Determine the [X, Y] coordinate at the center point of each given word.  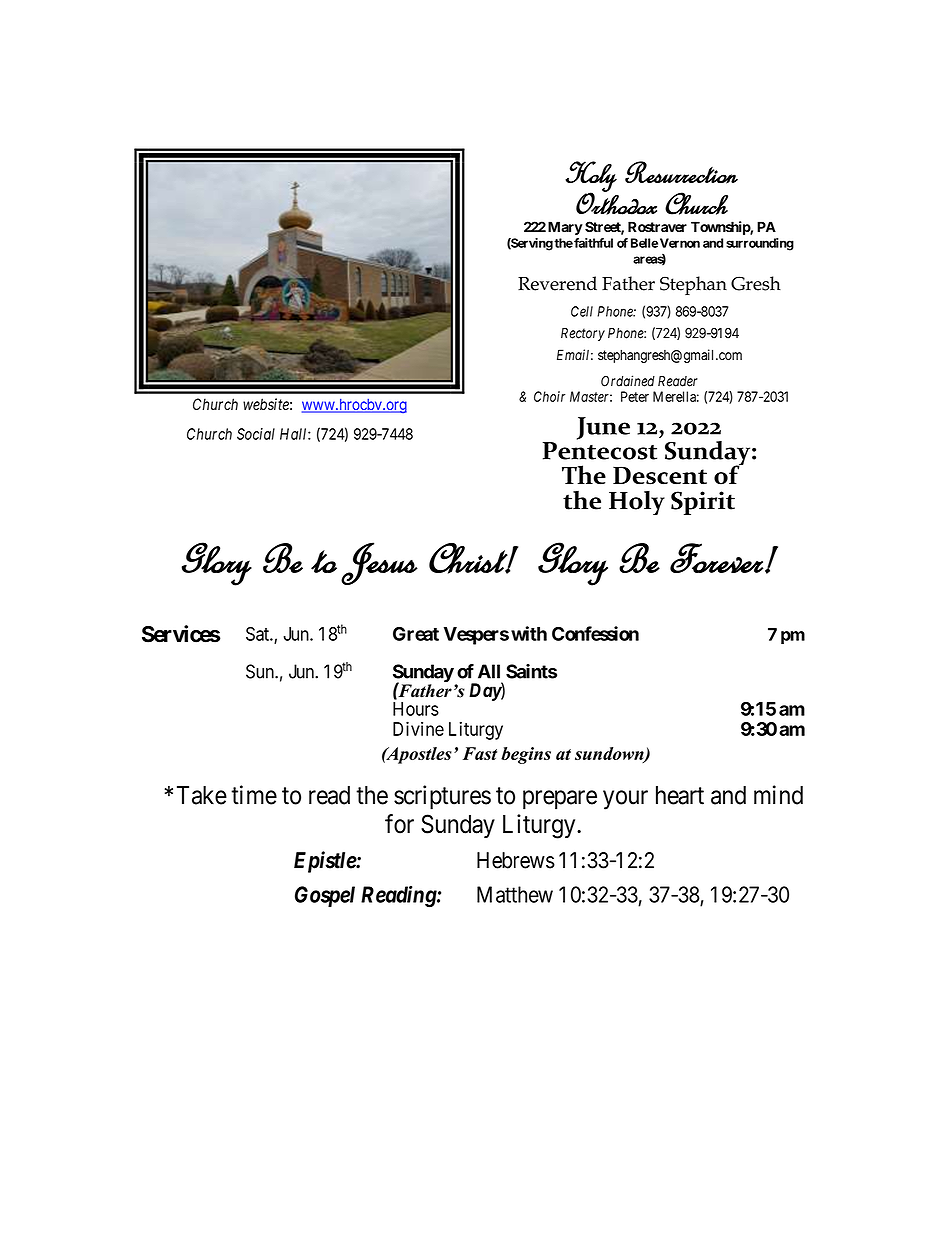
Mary [565, 228]
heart [680, 795]
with [529, 633]
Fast [480, 753]
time [254, 795]
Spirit [703, 503]
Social [256, 434]
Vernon [680, 243]
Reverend [557, 283]
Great [416, 634]
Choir [550, 396]
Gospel [325, 896]
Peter [635, 396]
